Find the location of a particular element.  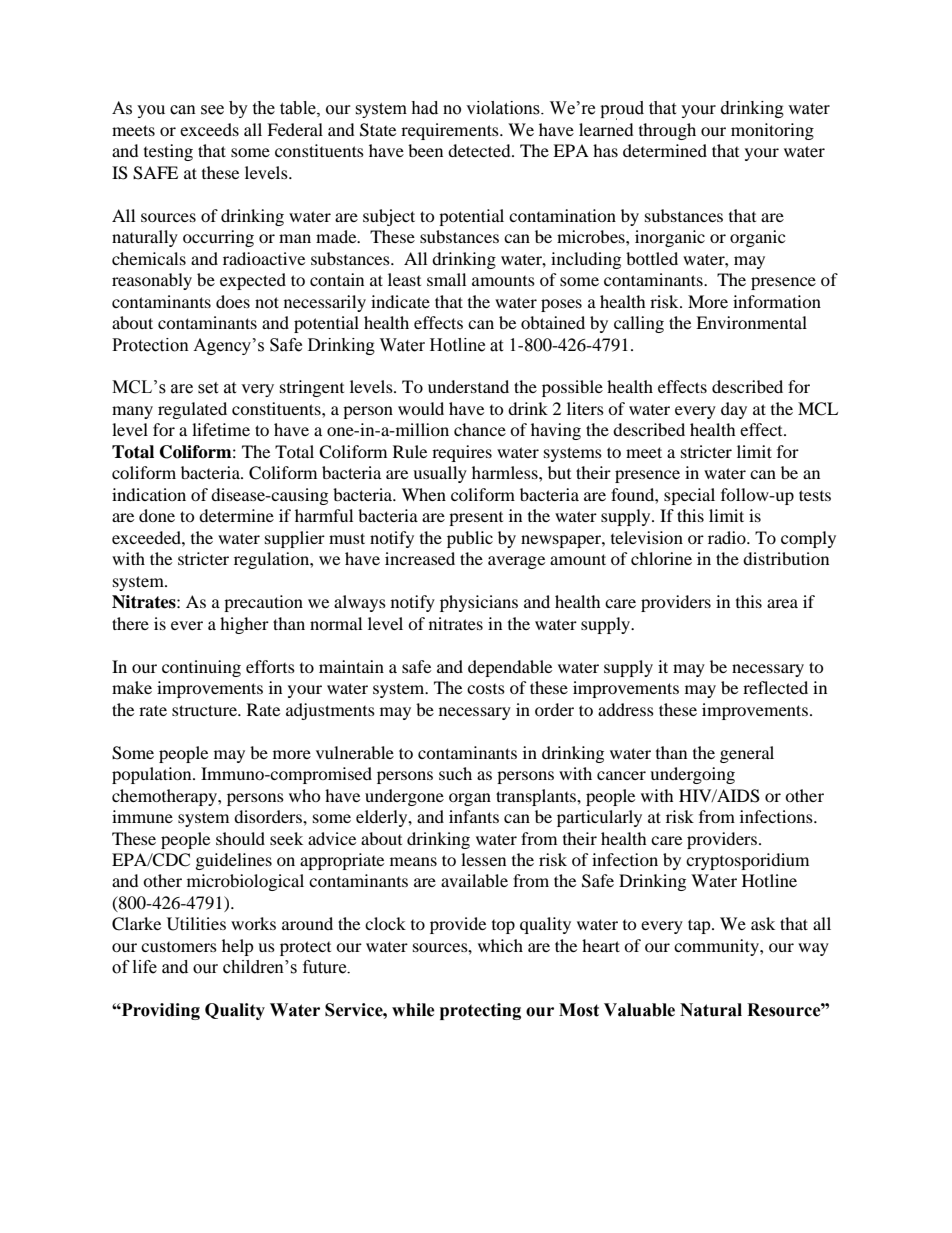

which is located at coordinates (500, 945).
